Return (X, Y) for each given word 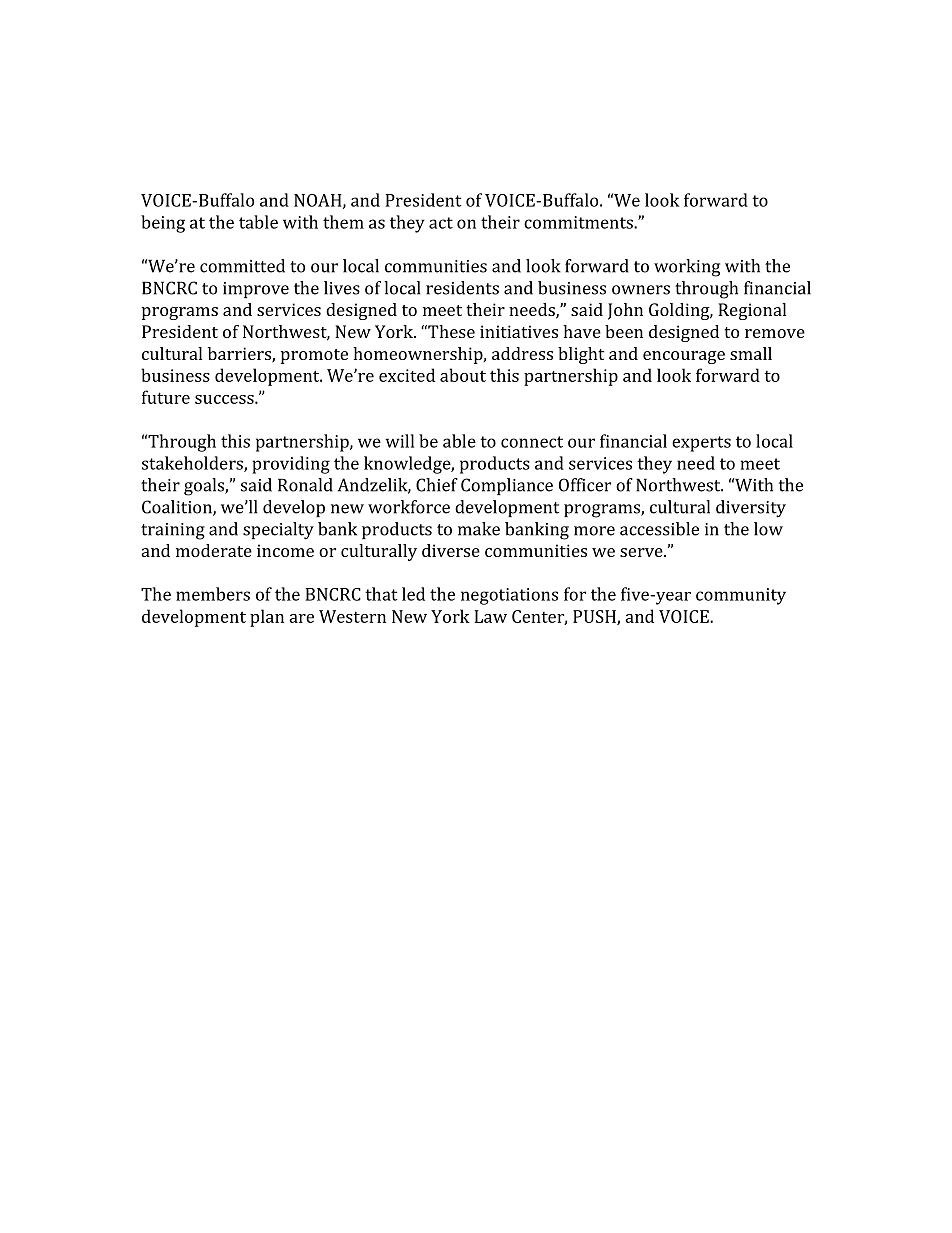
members (213, 594)
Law (490, 616)
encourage (684, 357)
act (441, 223)
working (687, 268)
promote (314, 356)
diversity (751, 509)
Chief (437, 485)
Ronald (305, 485)
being (163, 224)
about (463, 375)
